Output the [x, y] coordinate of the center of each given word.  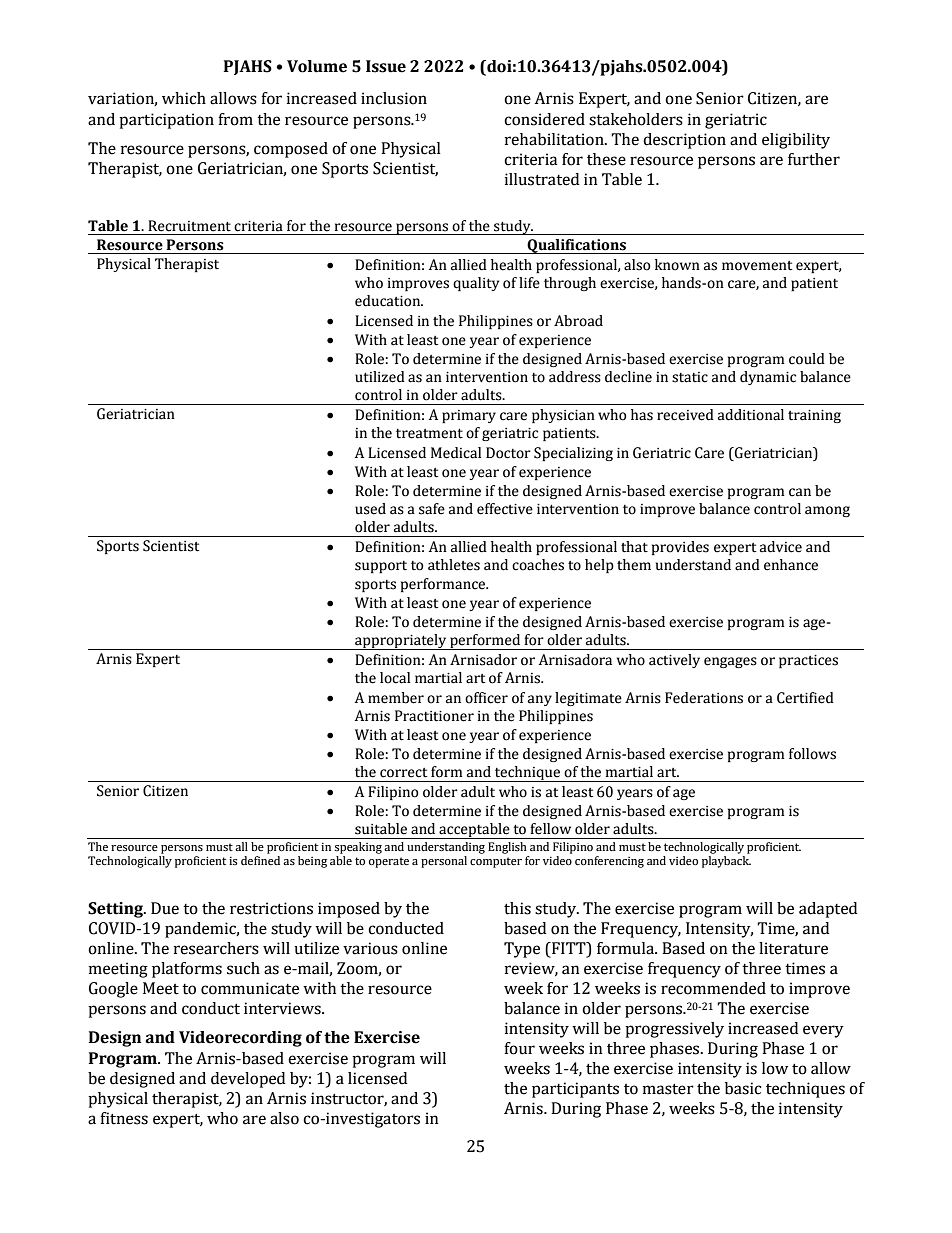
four [519, 1048]
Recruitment [189, 226]
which [184, 98]
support [381, 567]
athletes [454, 565]
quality [476, 284]
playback [726, 862]
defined [260, 860]
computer [496, 862]
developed [248, 1080]
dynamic [768, 378]
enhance [791, 565]
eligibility [796, 141]
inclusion [394, 98]
